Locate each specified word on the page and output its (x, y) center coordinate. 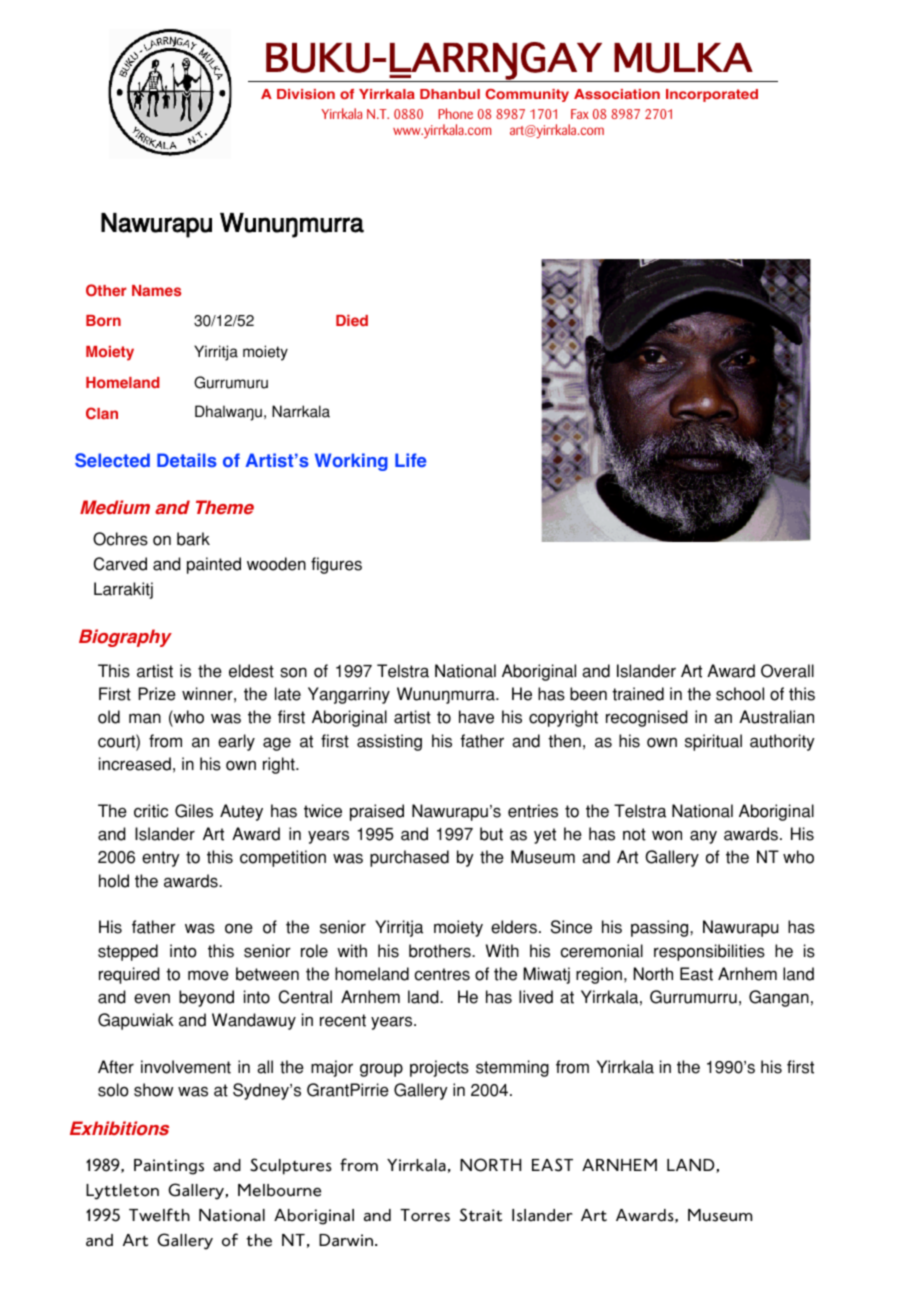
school (740, 694)
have (476, 717)
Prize (157, 694)
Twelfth (159, 1215)
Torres (425, 1215)
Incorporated (712, 95)
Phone (455, 113)
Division (306, 94)
